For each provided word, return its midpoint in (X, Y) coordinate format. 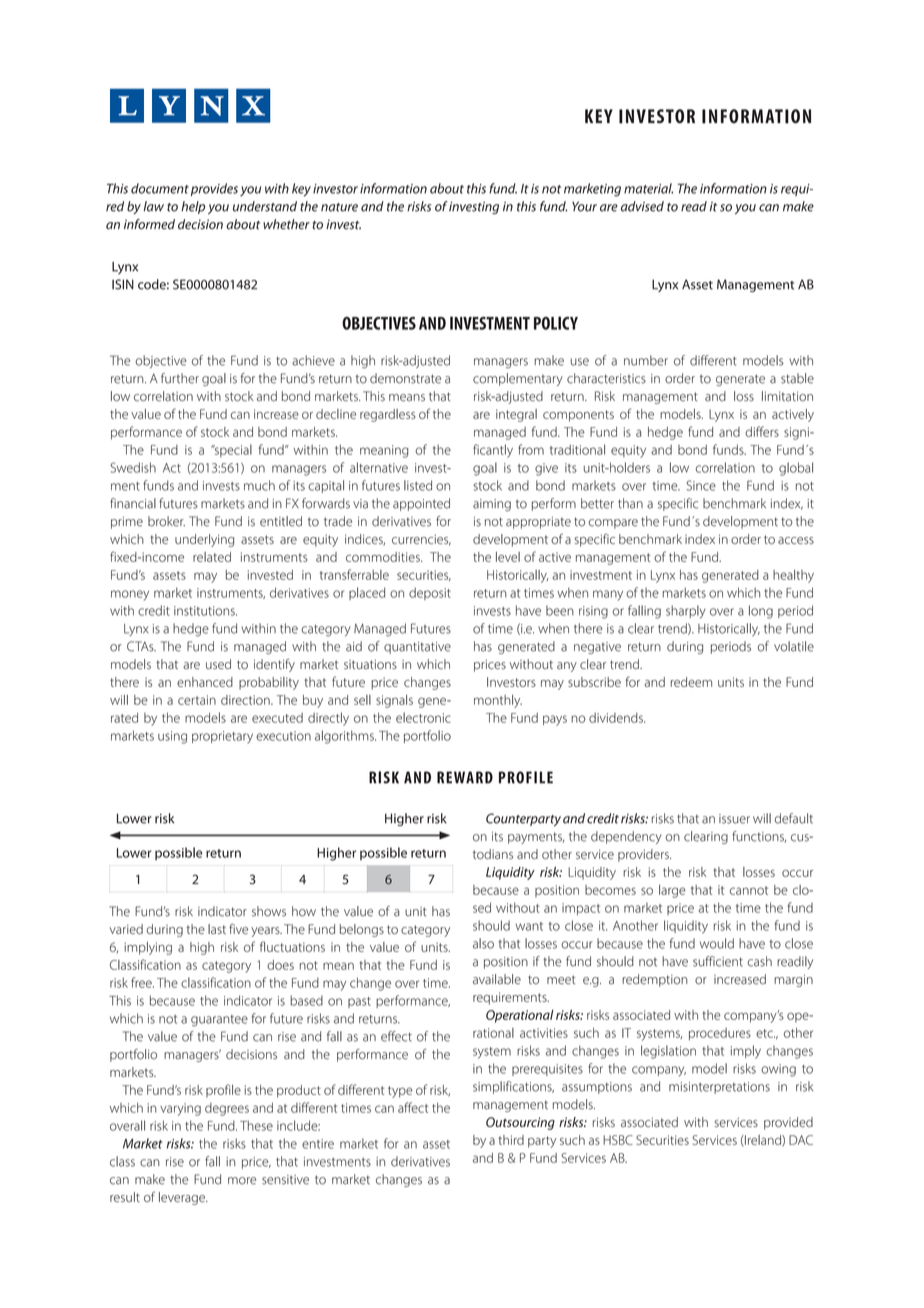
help (193, 207)
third (511, 1140)
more (242, 1181)
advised (642, 206)
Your (584, 206)
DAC (801, 1140)
